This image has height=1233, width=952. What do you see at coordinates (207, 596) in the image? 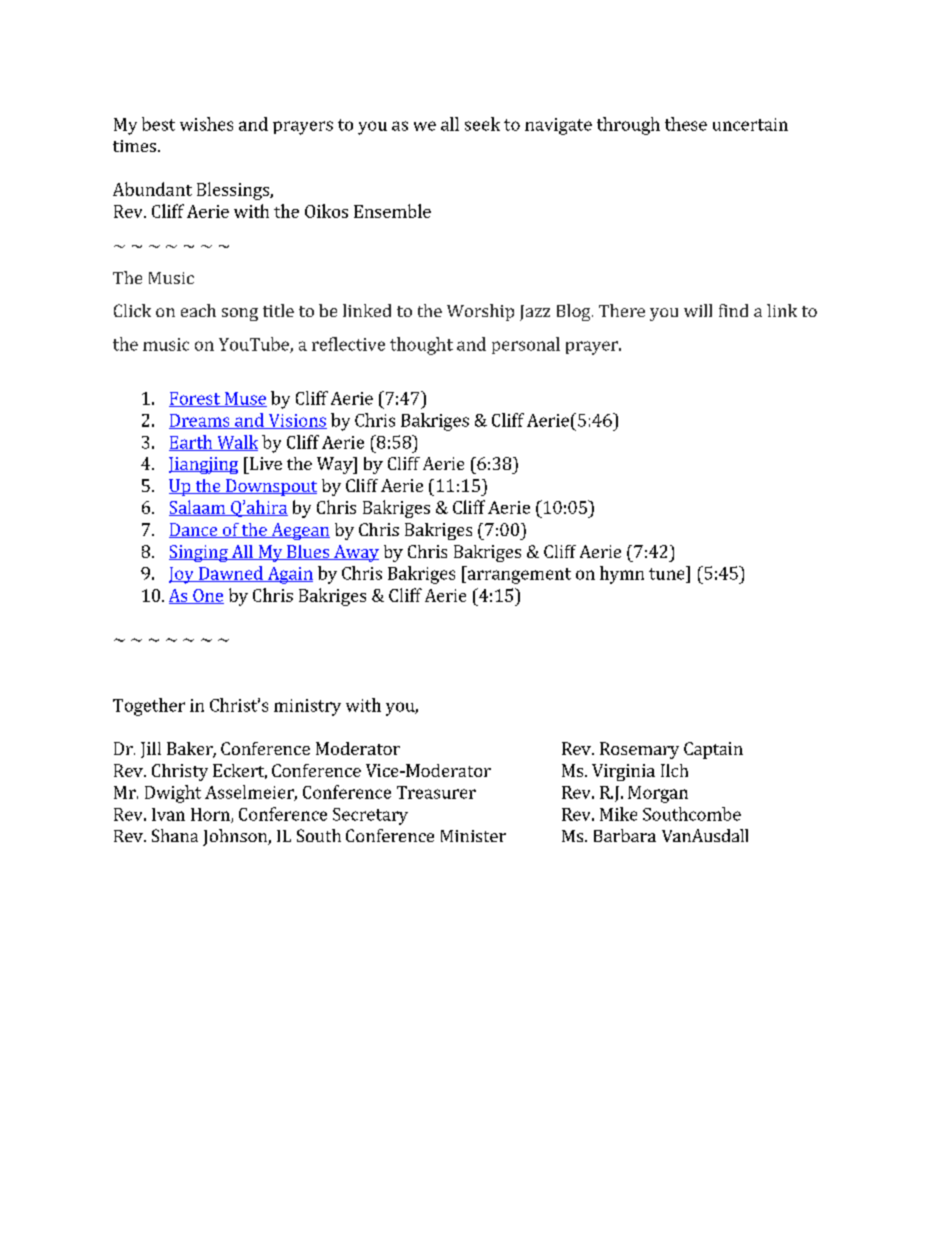
I see `One` at bounding box center [207, 596].
